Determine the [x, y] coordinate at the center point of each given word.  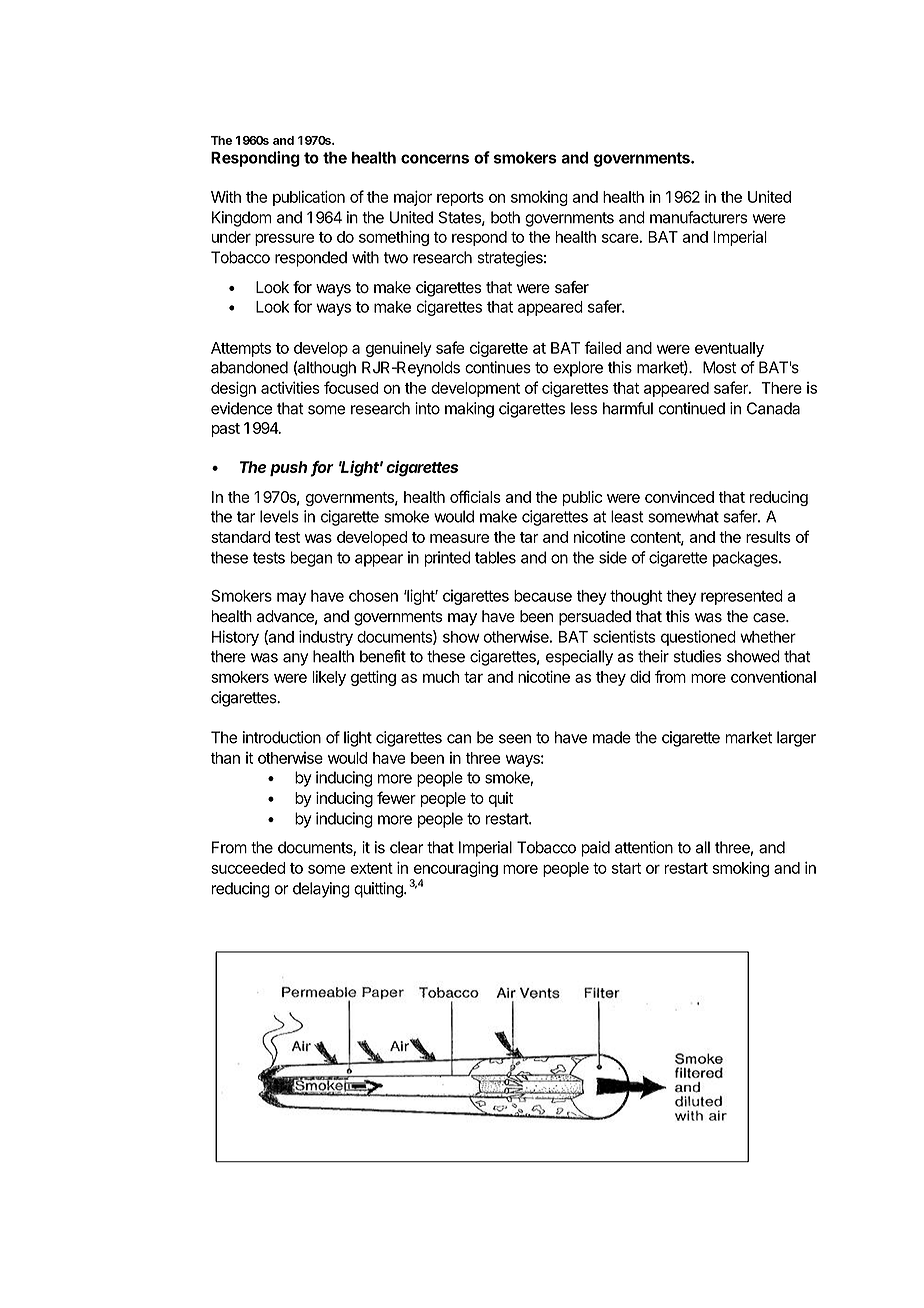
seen [515, 739]
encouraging [454, 870]
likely [329, 678]
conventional [773, 677]
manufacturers [698, 217]
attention [644, 847]
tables [495, 557]
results [768, 537]
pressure [284, 240]
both [505, 217]
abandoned [249, 367]
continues [498, 367]
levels [279, 516]
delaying [321, 890]
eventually [729, 349]
